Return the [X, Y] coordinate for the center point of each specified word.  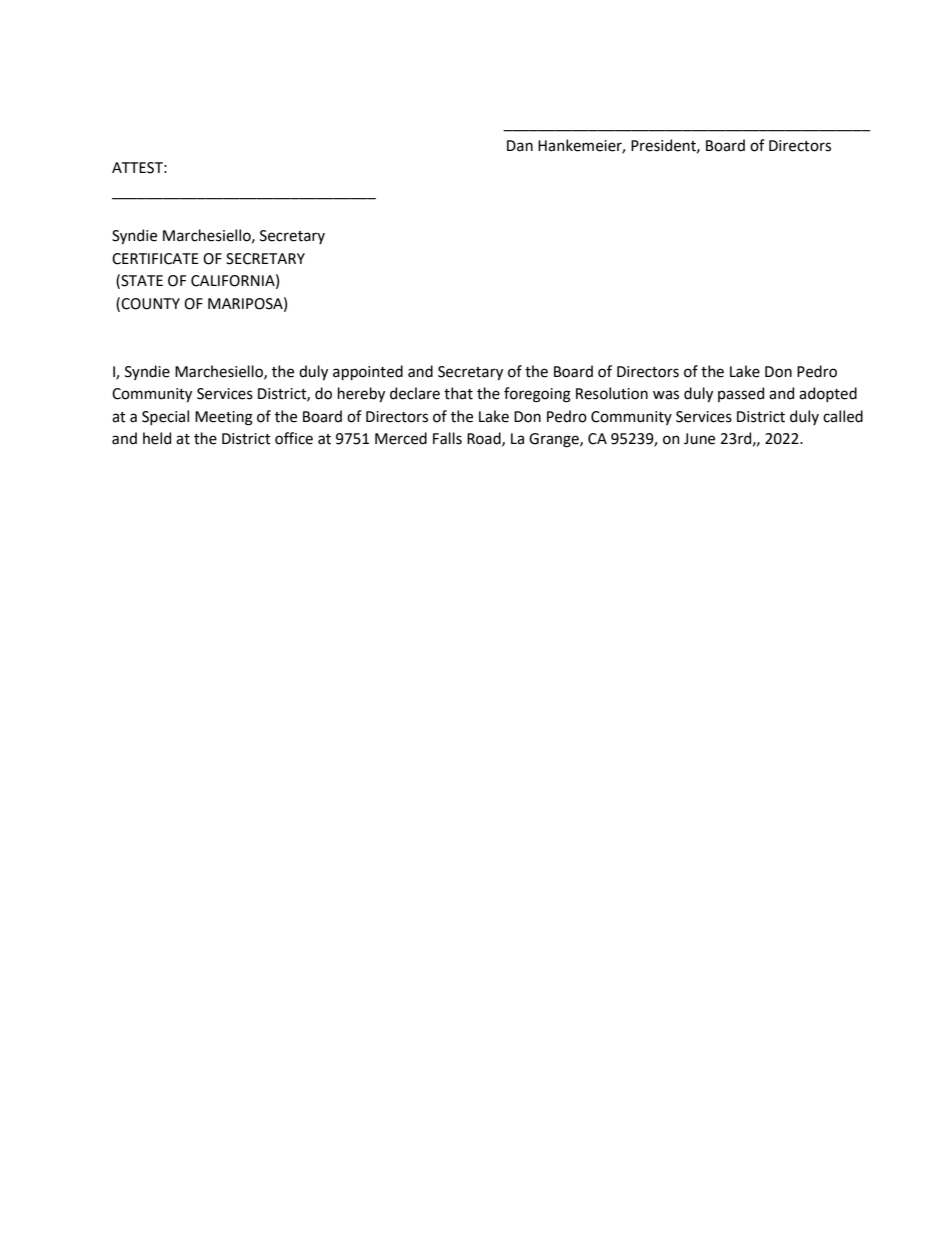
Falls [447, 438]
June [699, 439]
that [458, 393]
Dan [520, 146]
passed [741, 394]
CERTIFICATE [155, 259]
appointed [368, 372]
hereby [361, 394]
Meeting [224, 418]
